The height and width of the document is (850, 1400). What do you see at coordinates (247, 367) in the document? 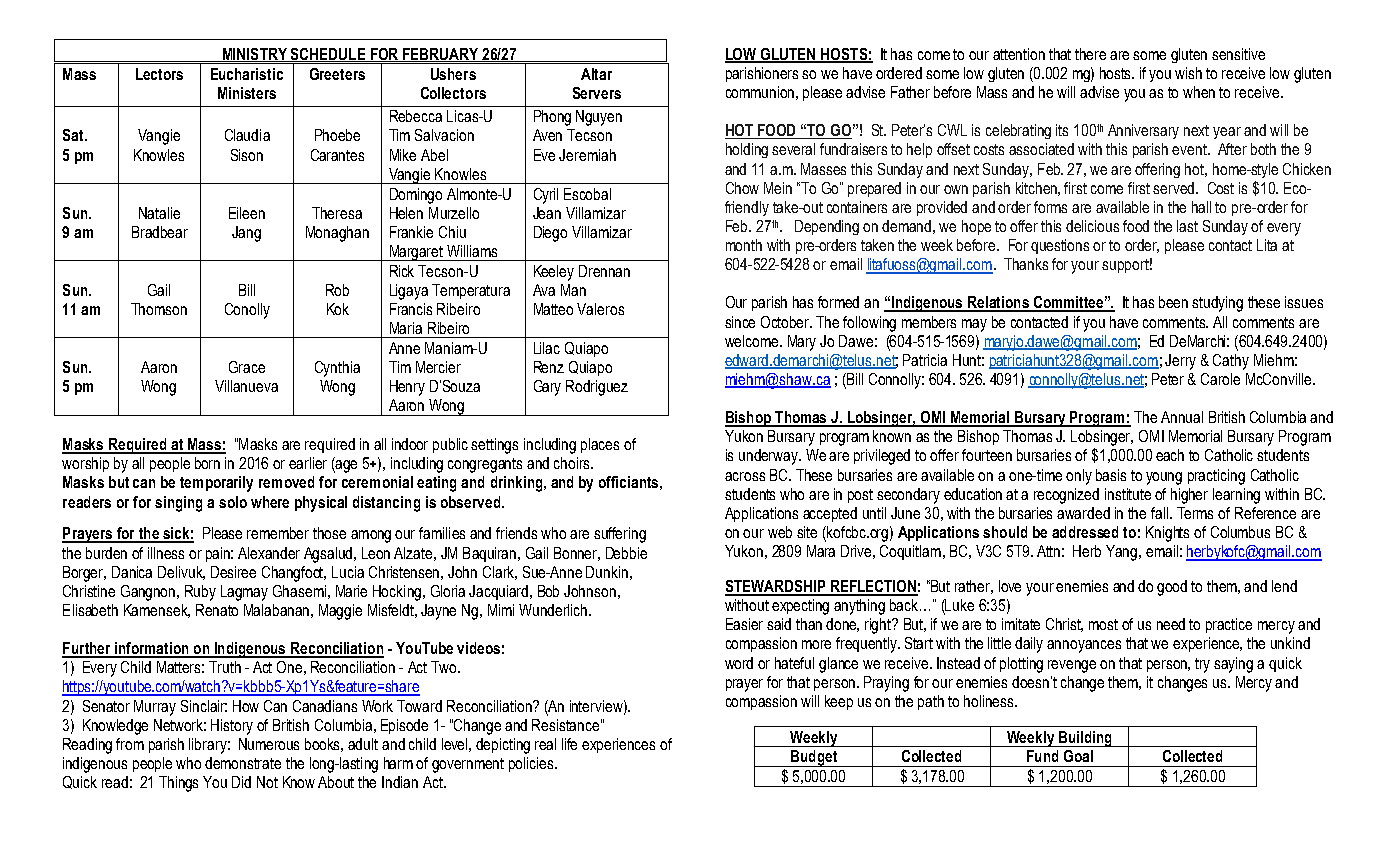
I see `Grace` at bounding box center [247, 367].
